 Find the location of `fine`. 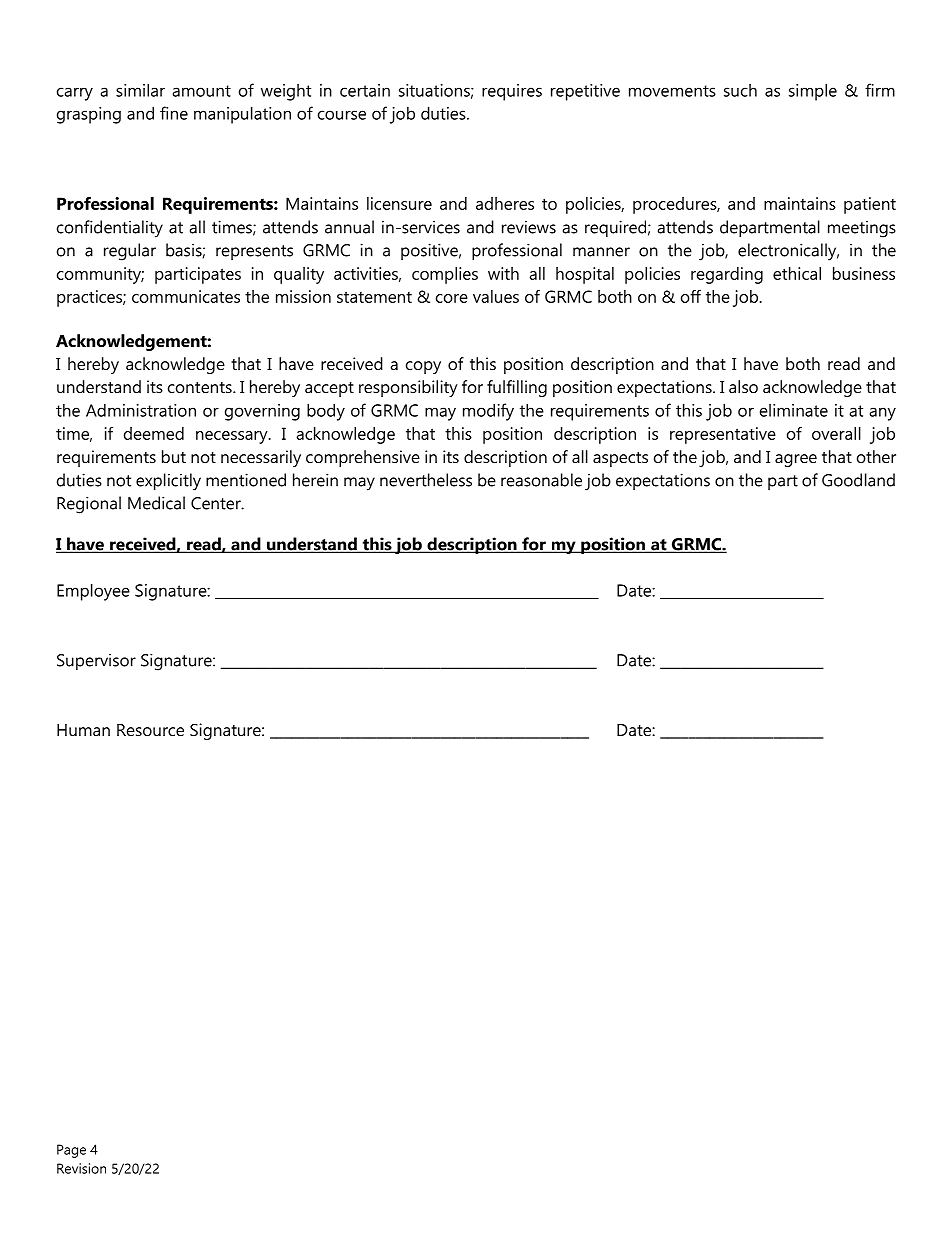

fine is located at coordinates (174, 113).
